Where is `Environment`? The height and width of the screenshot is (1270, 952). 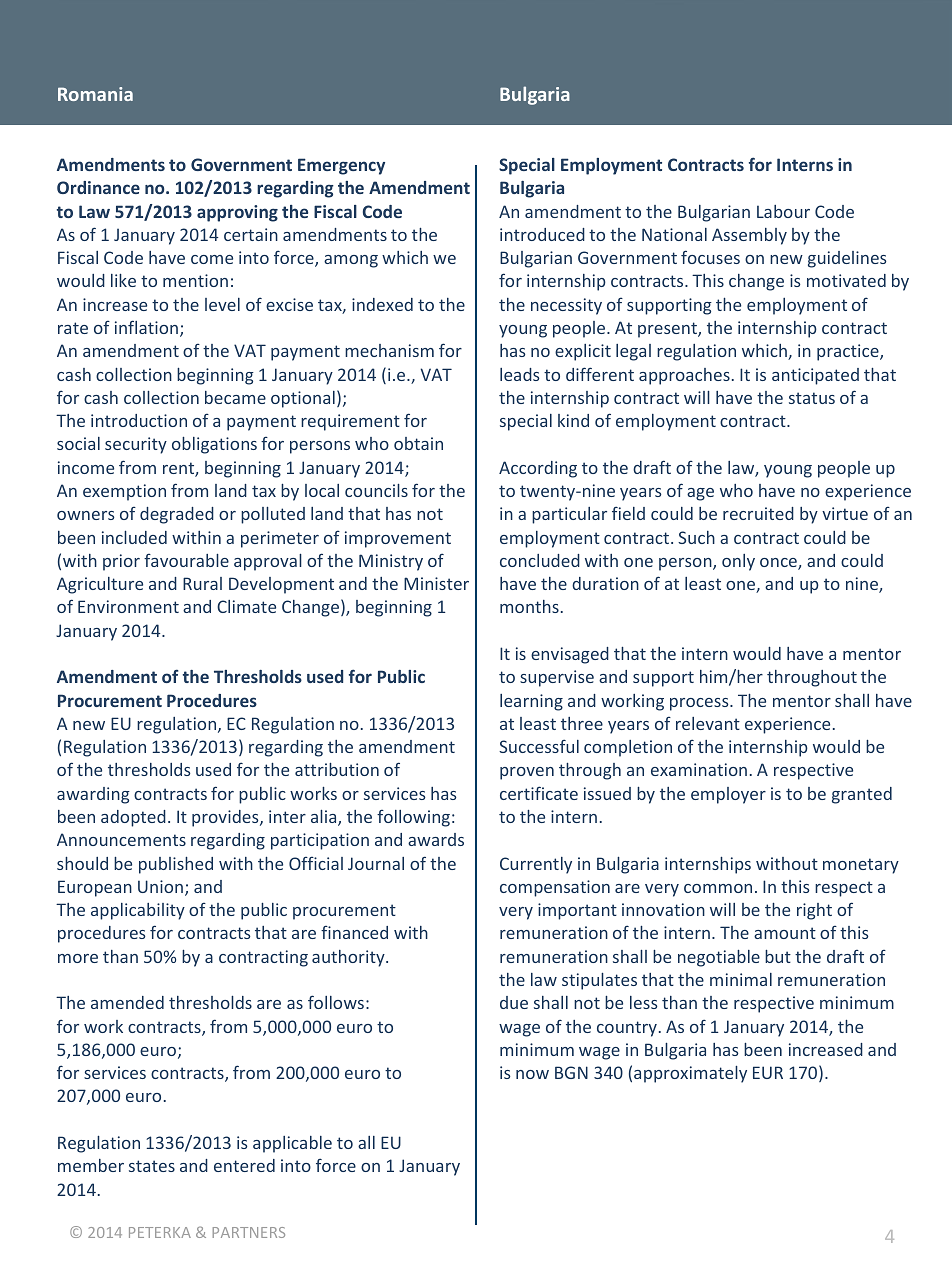 Environment is located at coordinates (128, 606).
